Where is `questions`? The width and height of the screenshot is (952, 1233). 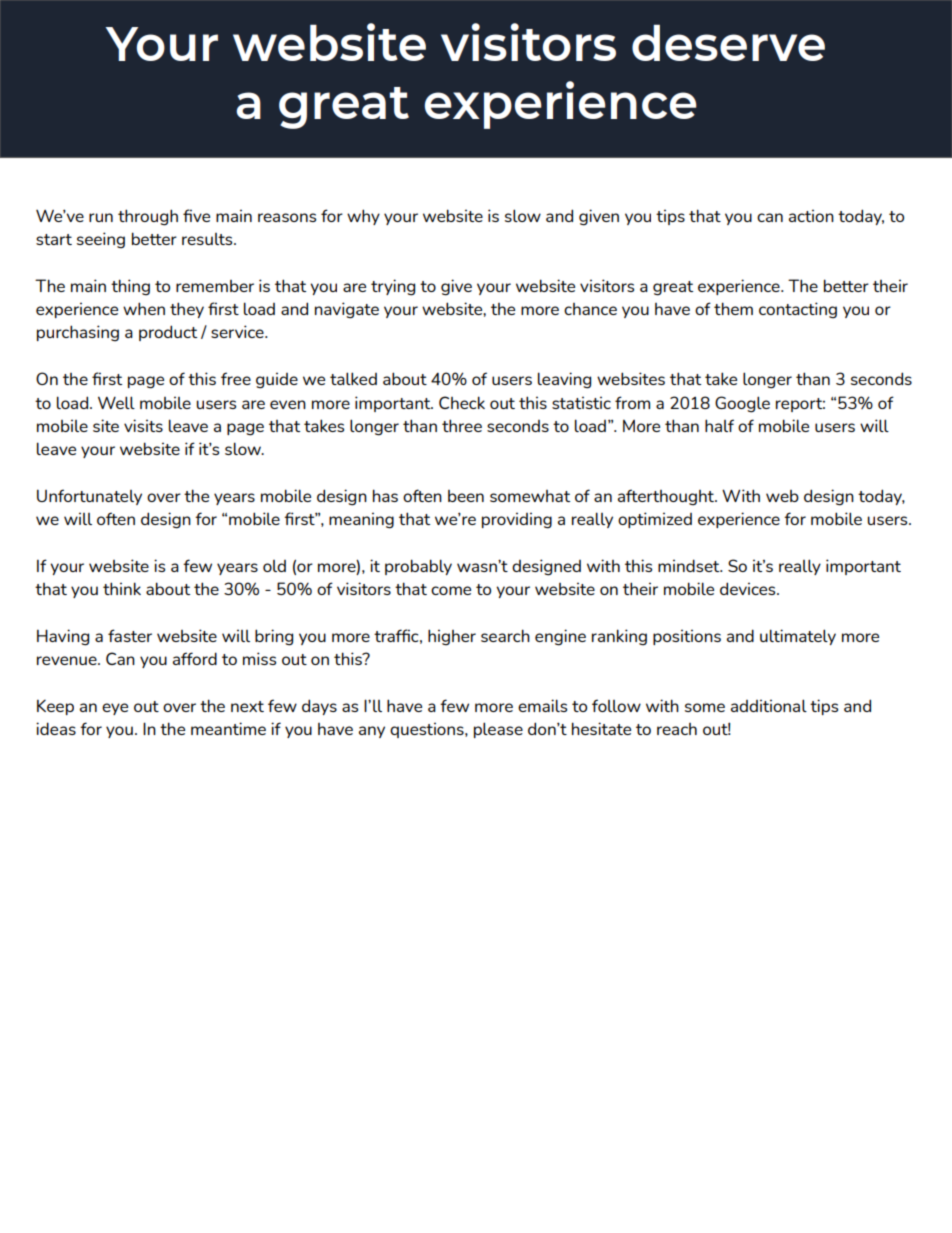
questions is located at coordinates (428, 730).
